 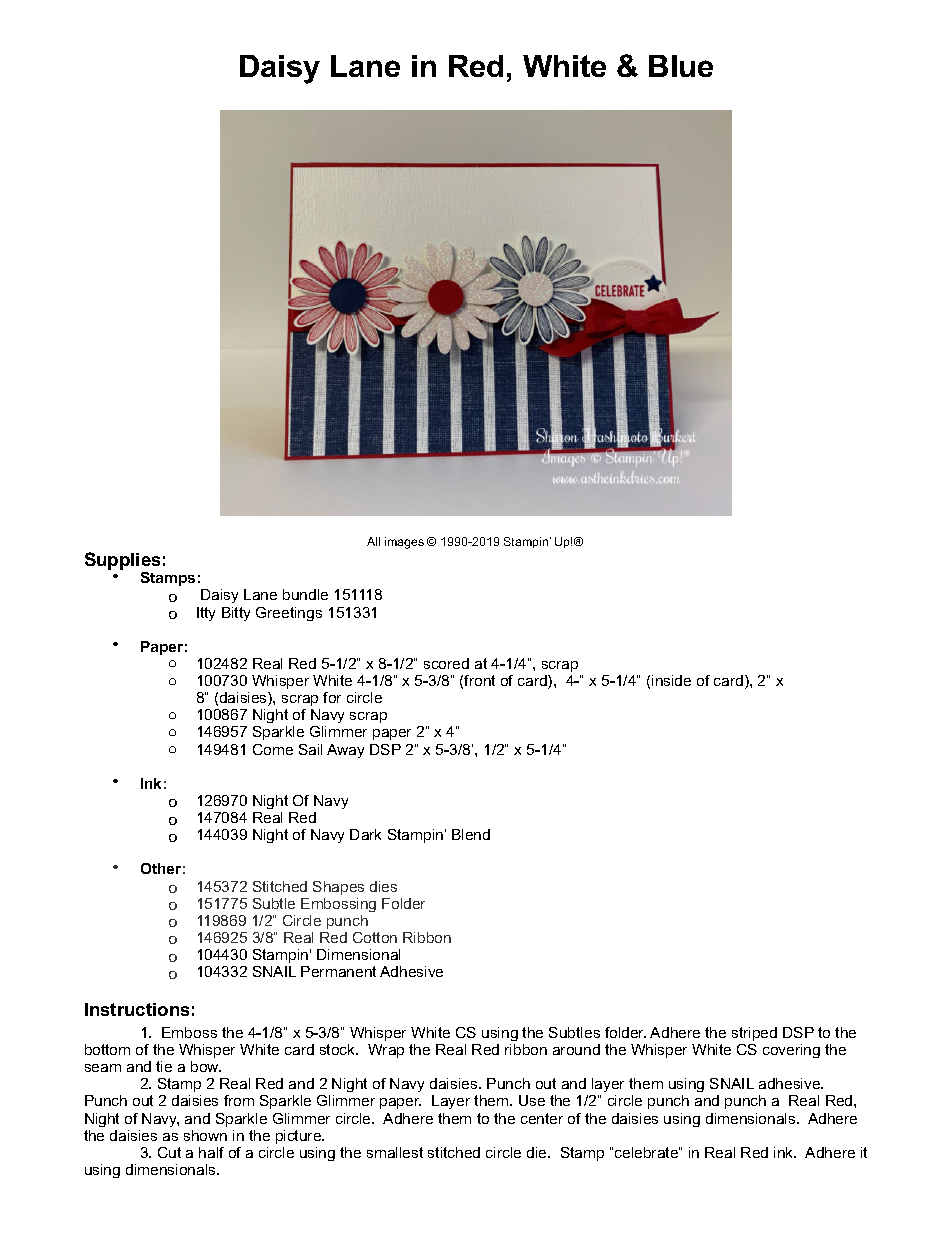 What do you see at coordinates (205, 1135) in the screenshot?
I see `shown` at bounding box center [205, 1135].
